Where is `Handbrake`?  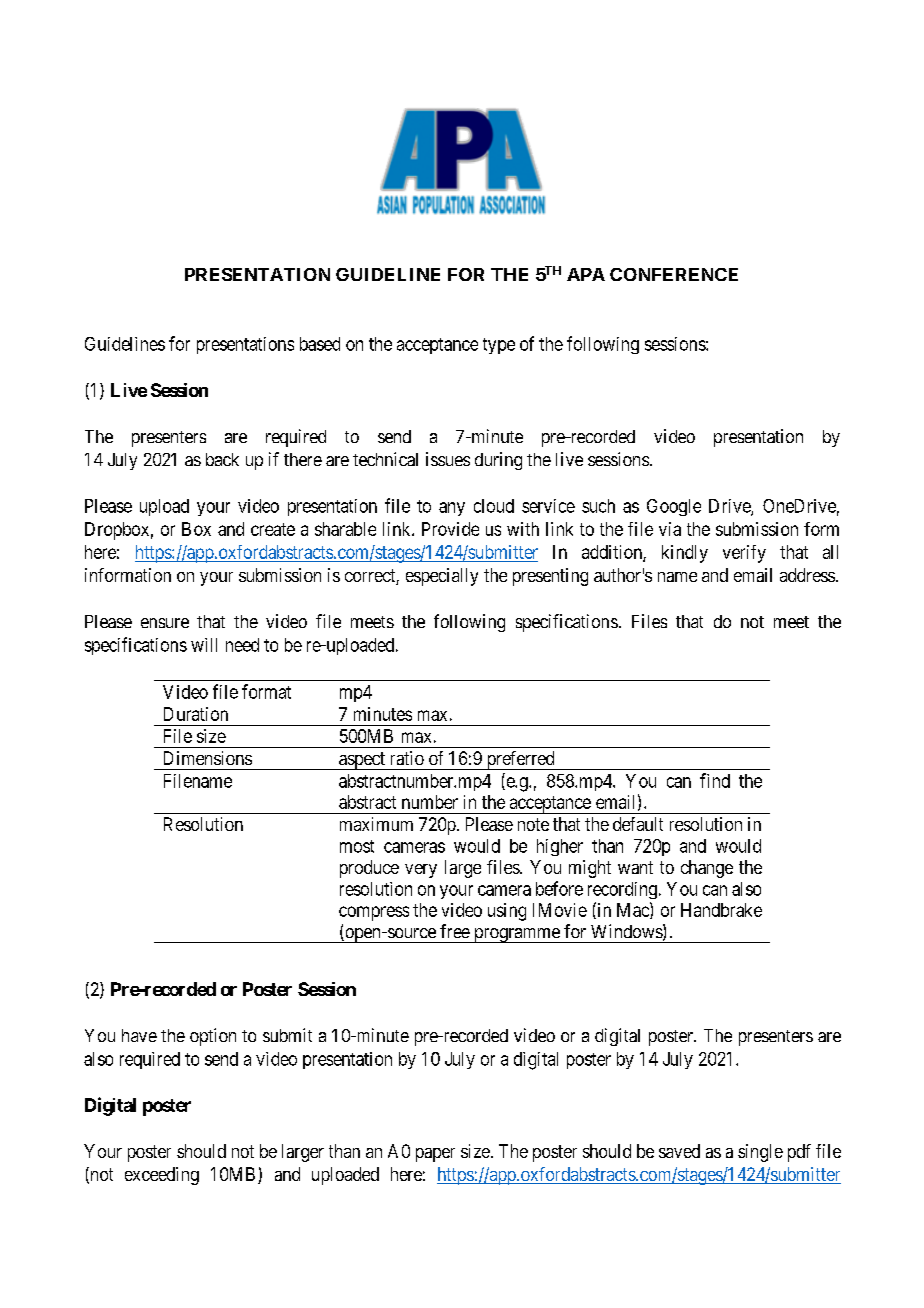
Handbrake is located at coordinates (721, 910).
